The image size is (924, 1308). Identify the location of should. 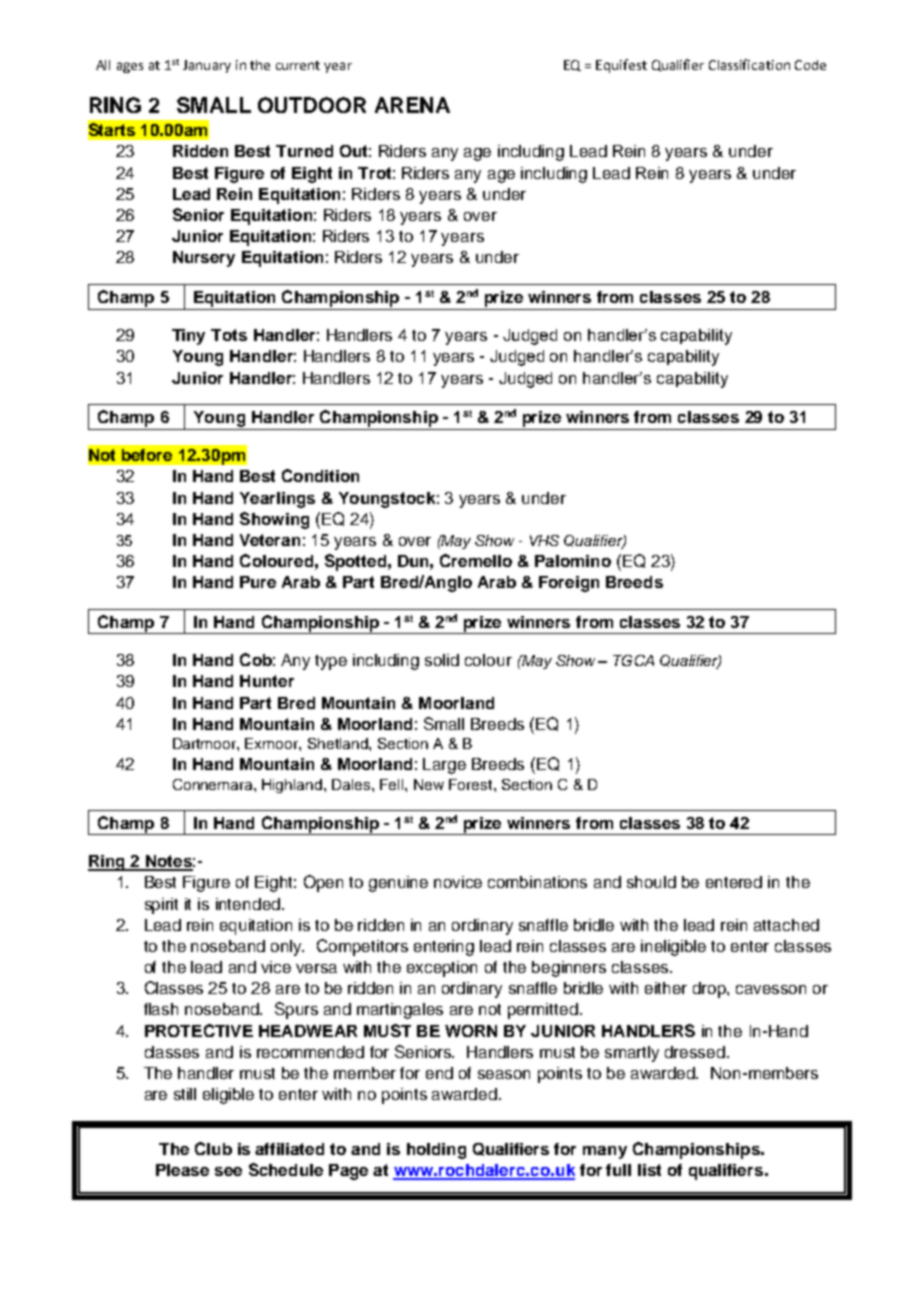
(651, 882).
